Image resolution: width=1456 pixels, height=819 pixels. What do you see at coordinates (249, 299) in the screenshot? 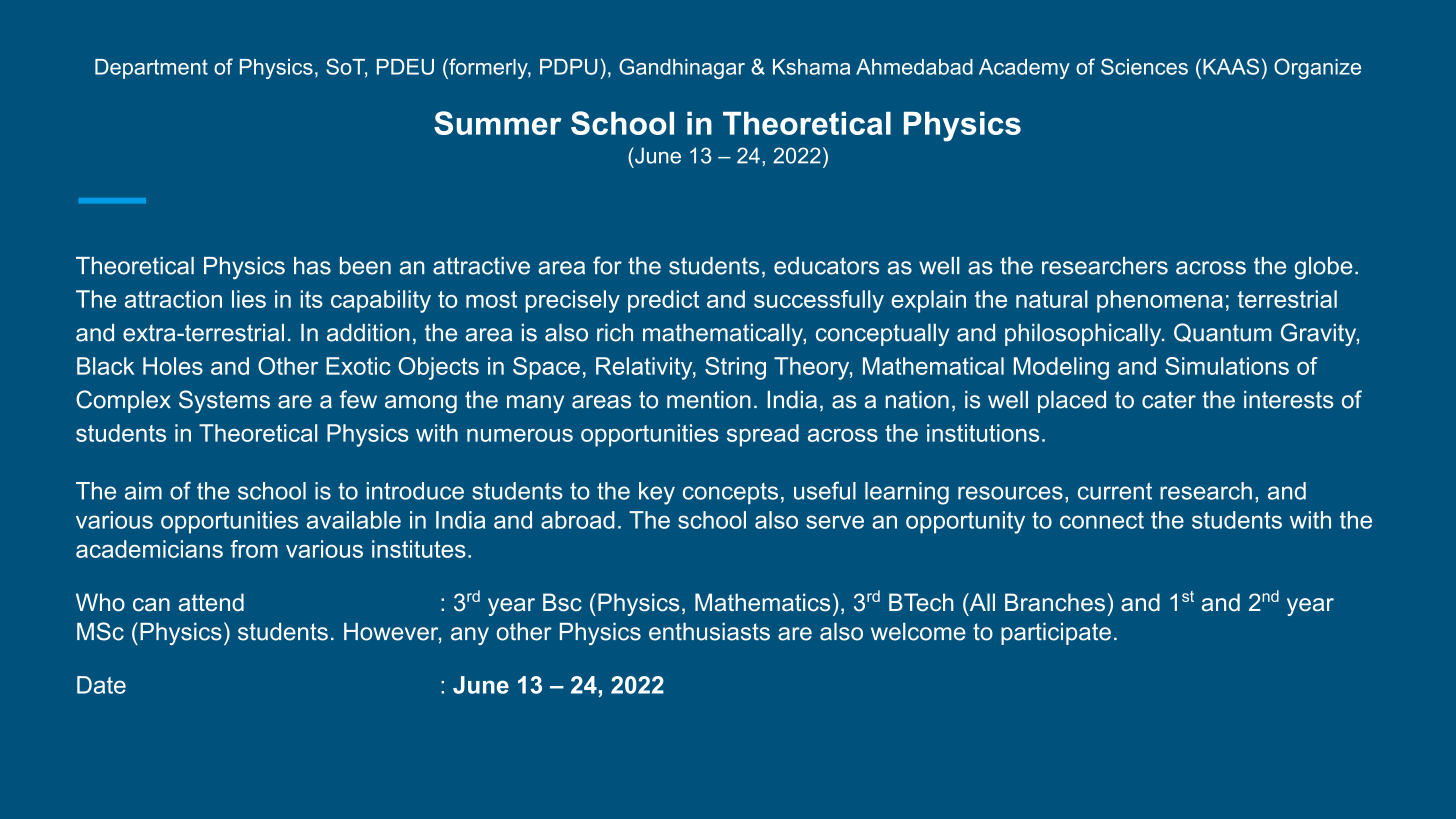
I see `lies` at bounding box center [249, 299].
